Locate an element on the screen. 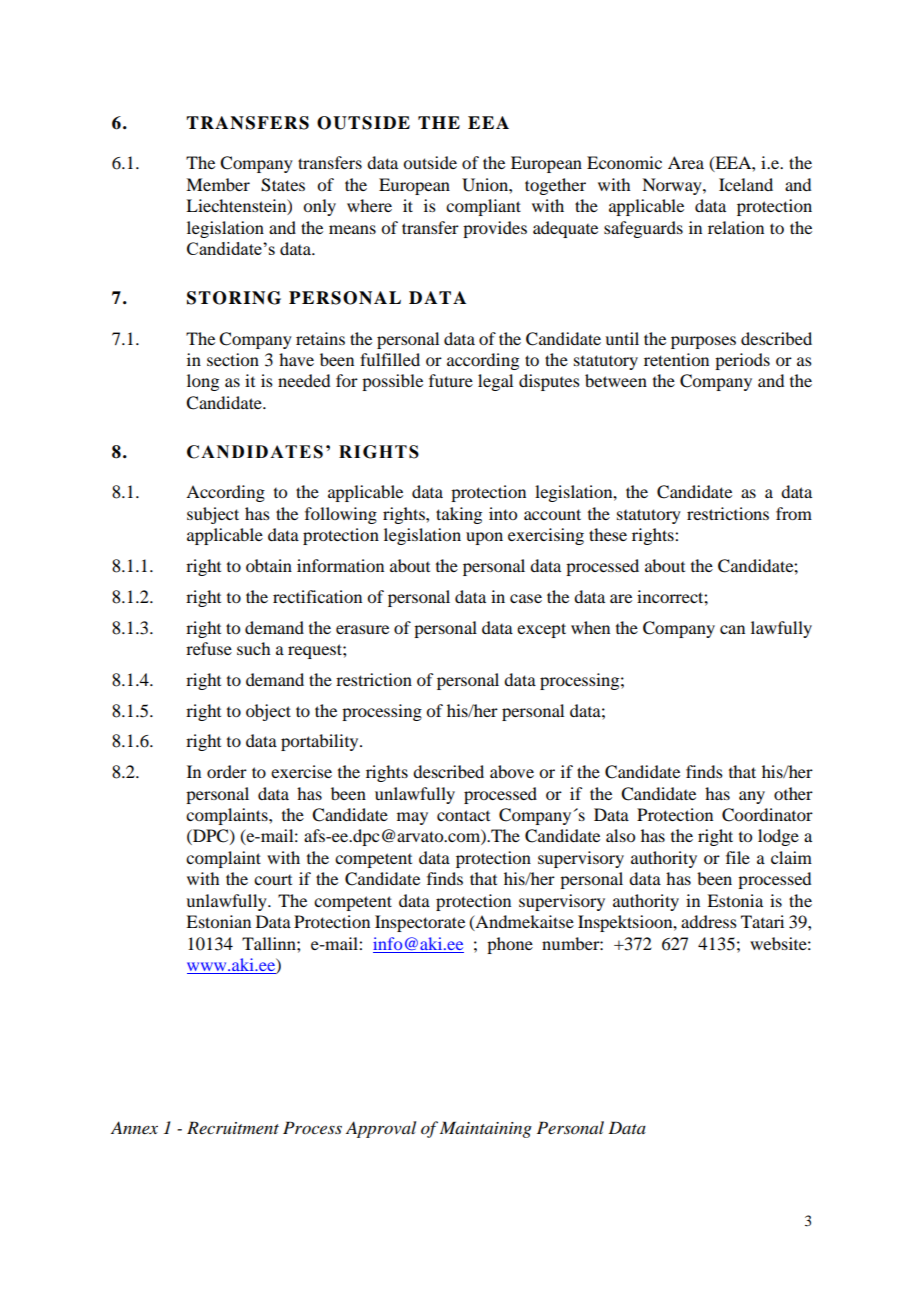 The image size is (924, 1308). Recruitment is located at coordinates (233, 1127).
